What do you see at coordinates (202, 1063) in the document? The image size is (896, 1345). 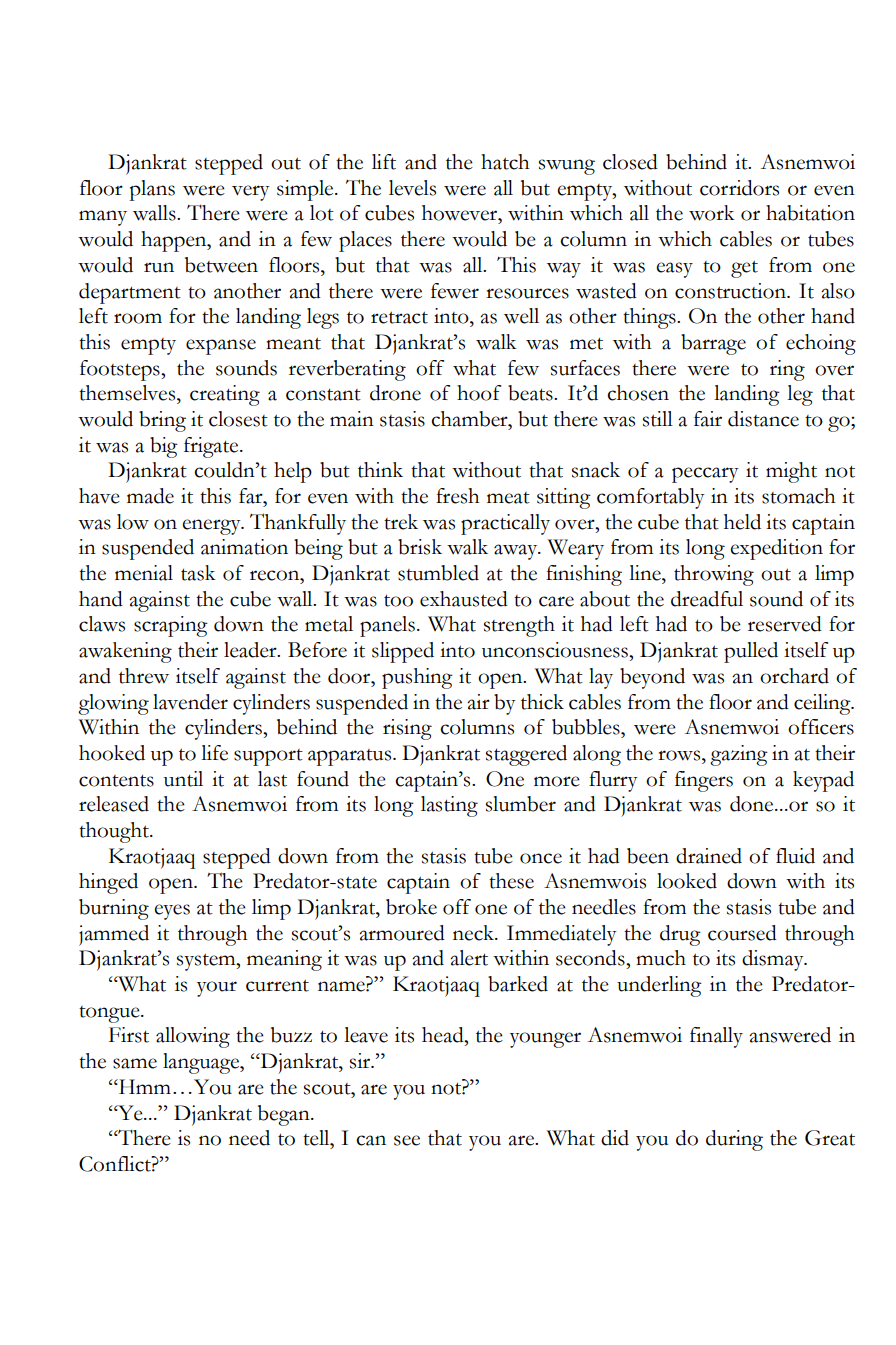 I see `language` at bounding box center [202, 1063].
